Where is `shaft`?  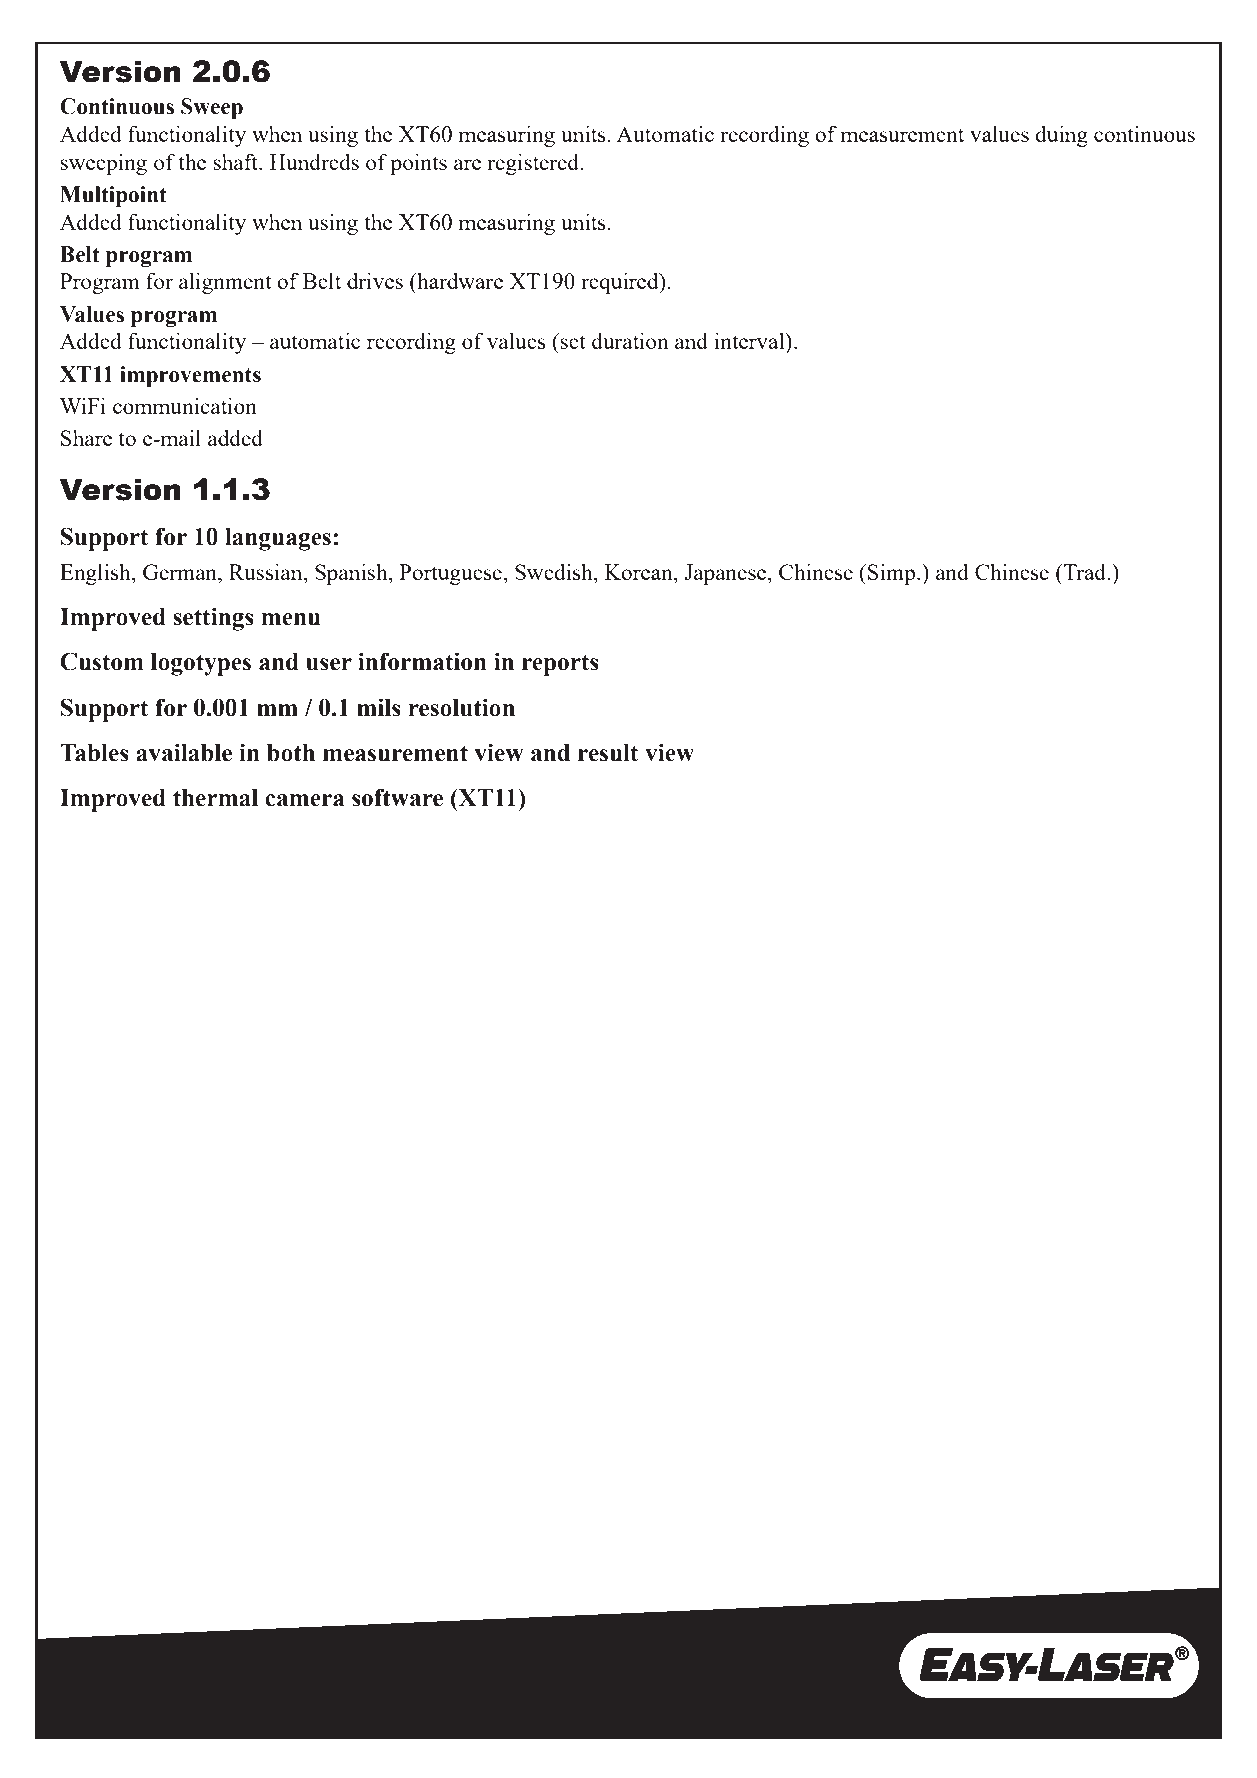
shaft is located at coordinates (236, 161).
